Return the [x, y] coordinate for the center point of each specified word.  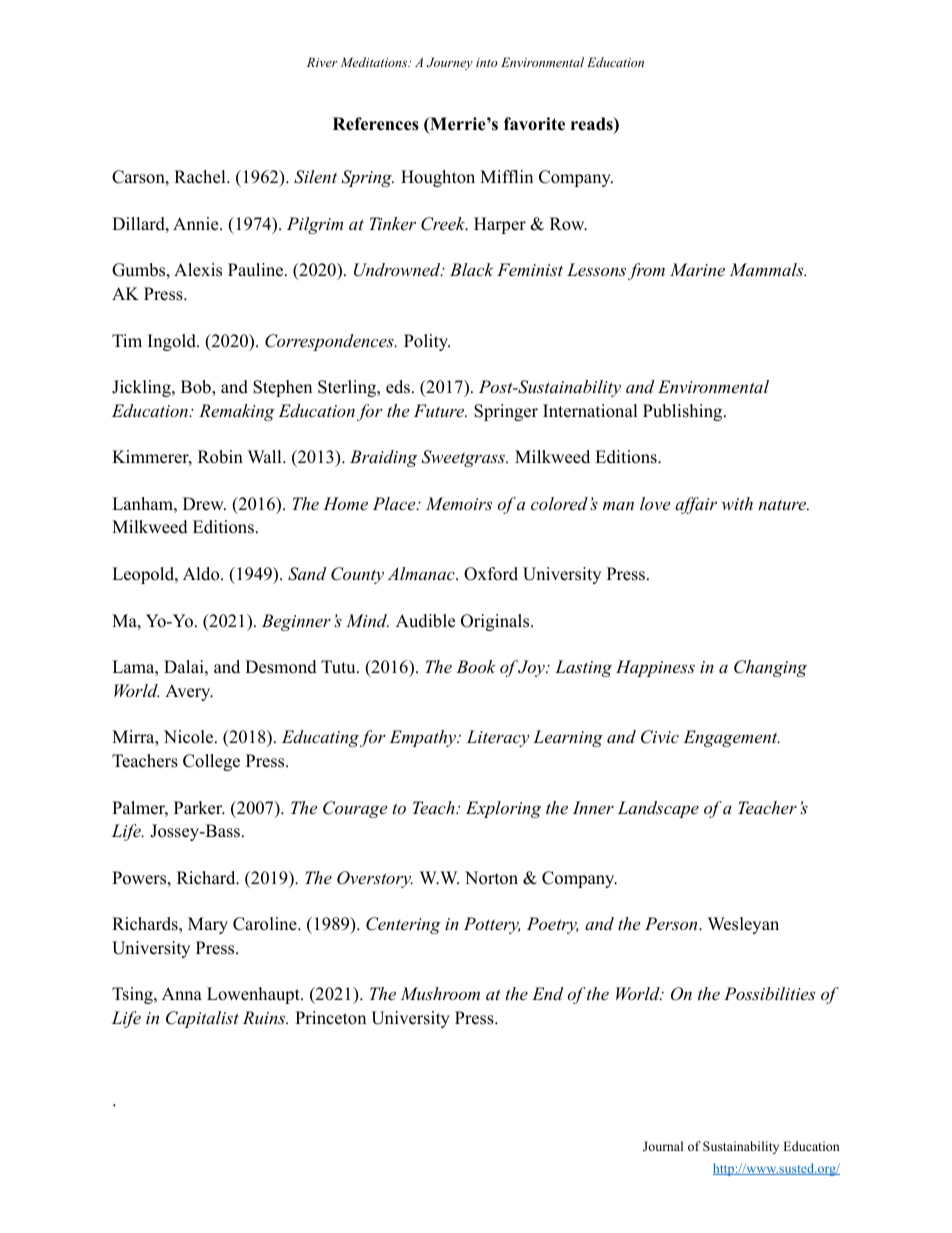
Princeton [330, 1018]
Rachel [201, 177]
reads [593, 125]
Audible [425, 621]
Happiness [655, 668]
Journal [663, 1146]
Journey [450, 63]
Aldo [202, 574]
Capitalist [202, 1019]
